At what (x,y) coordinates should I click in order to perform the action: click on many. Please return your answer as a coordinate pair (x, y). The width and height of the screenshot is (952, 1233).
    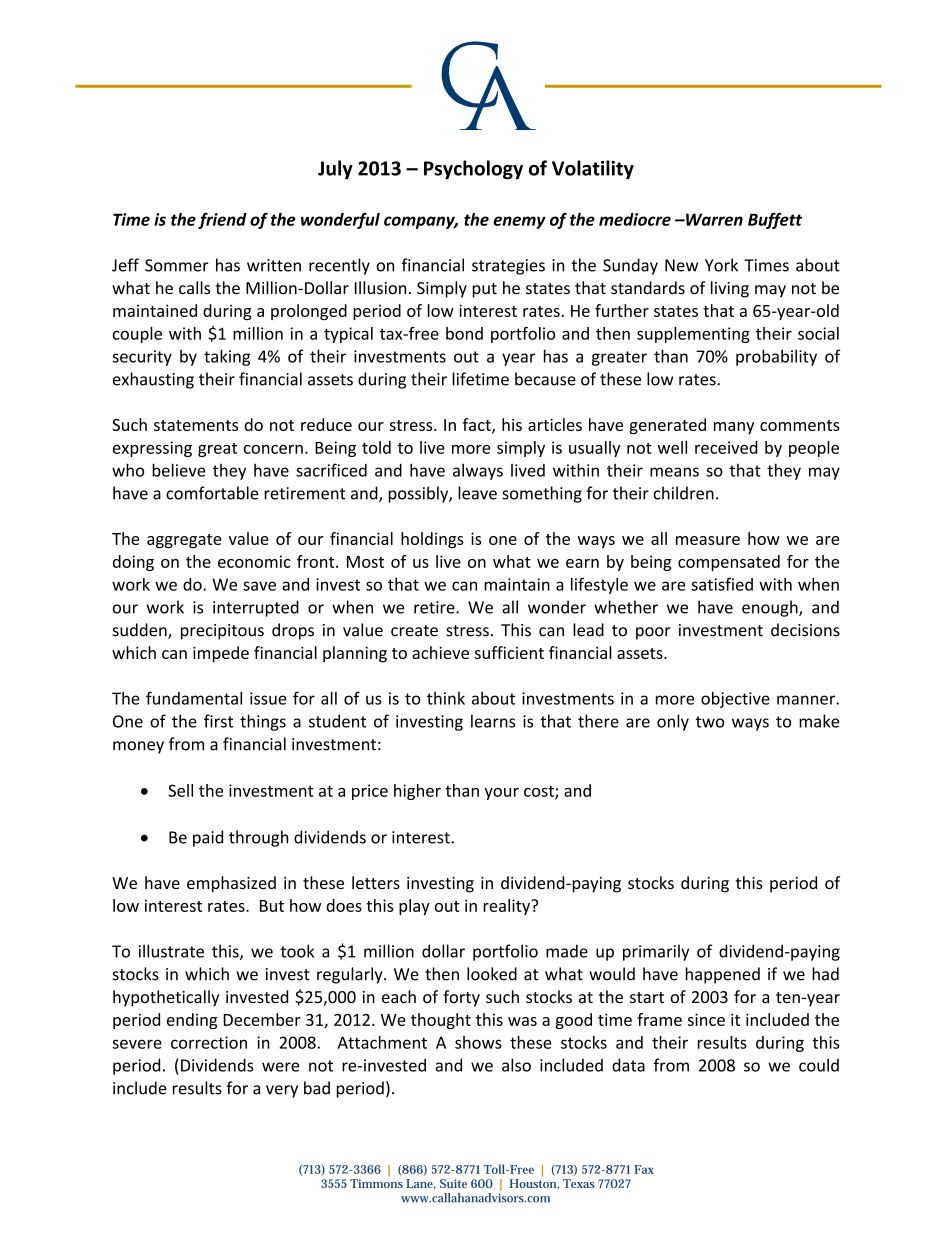
    Looking at the image, I should click on (734, 428).
